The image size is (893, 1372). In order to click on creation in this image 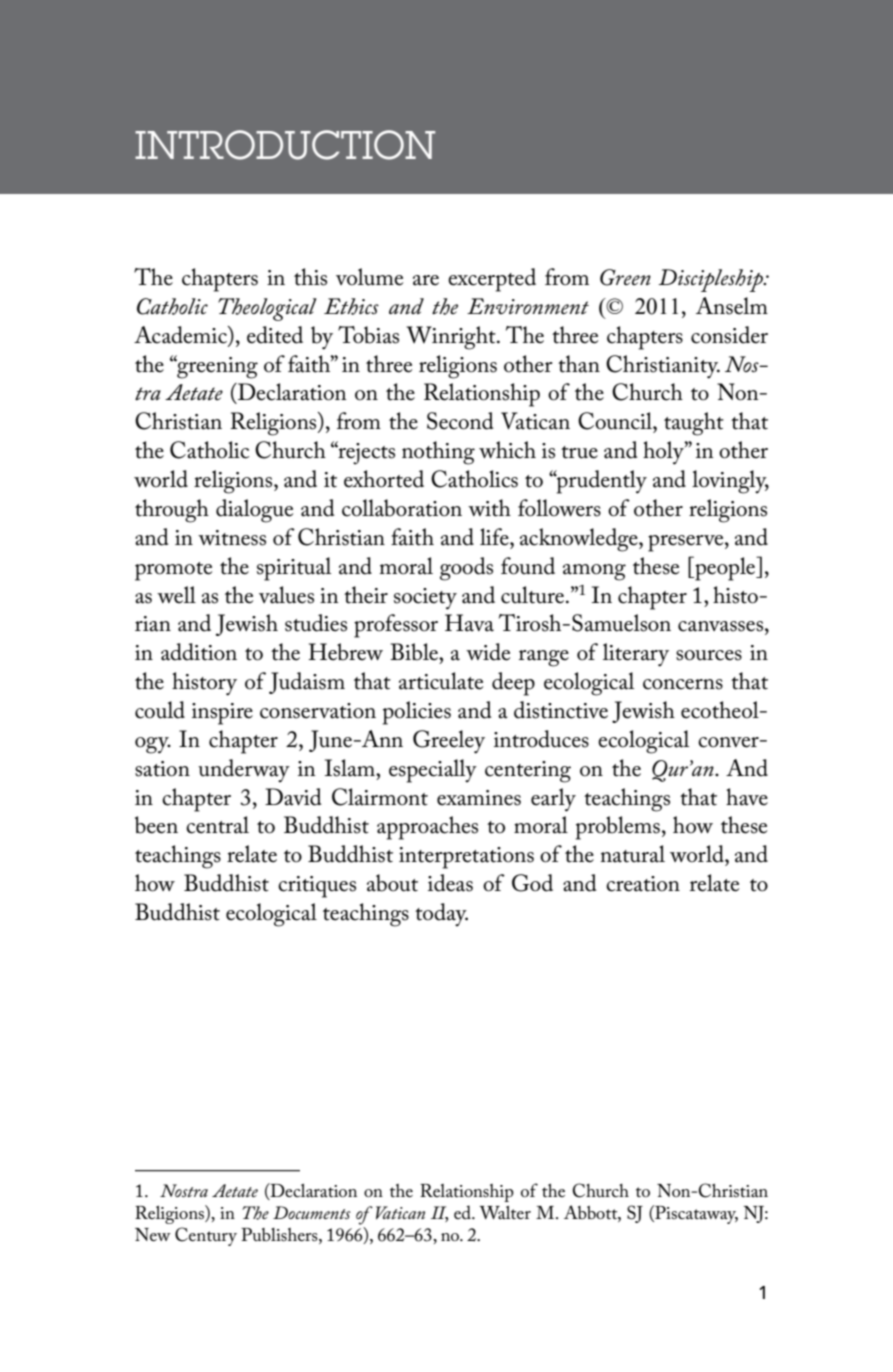, I will do `click(643, 884)`.
